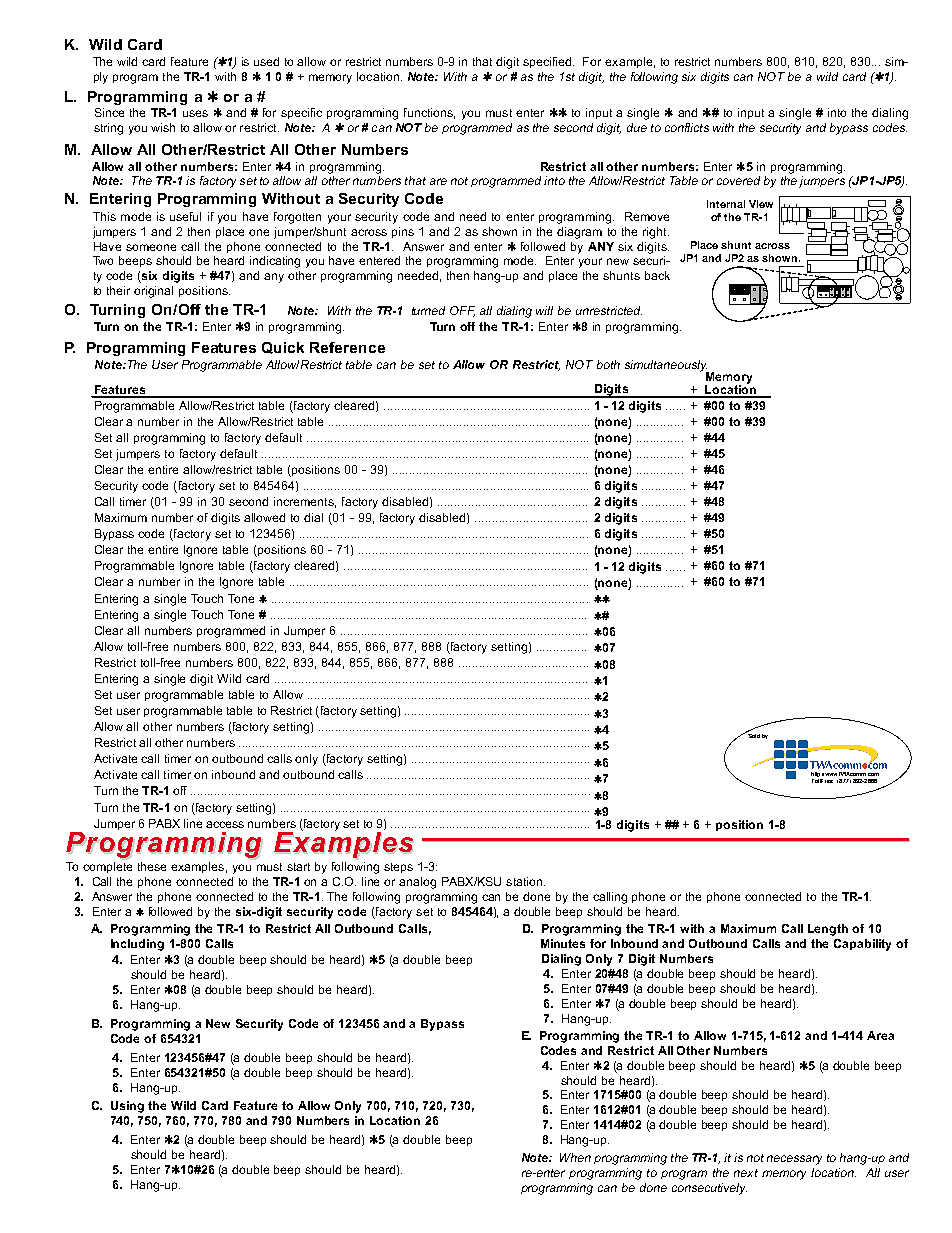  I want to click on conflicts, so click(687, 127).
